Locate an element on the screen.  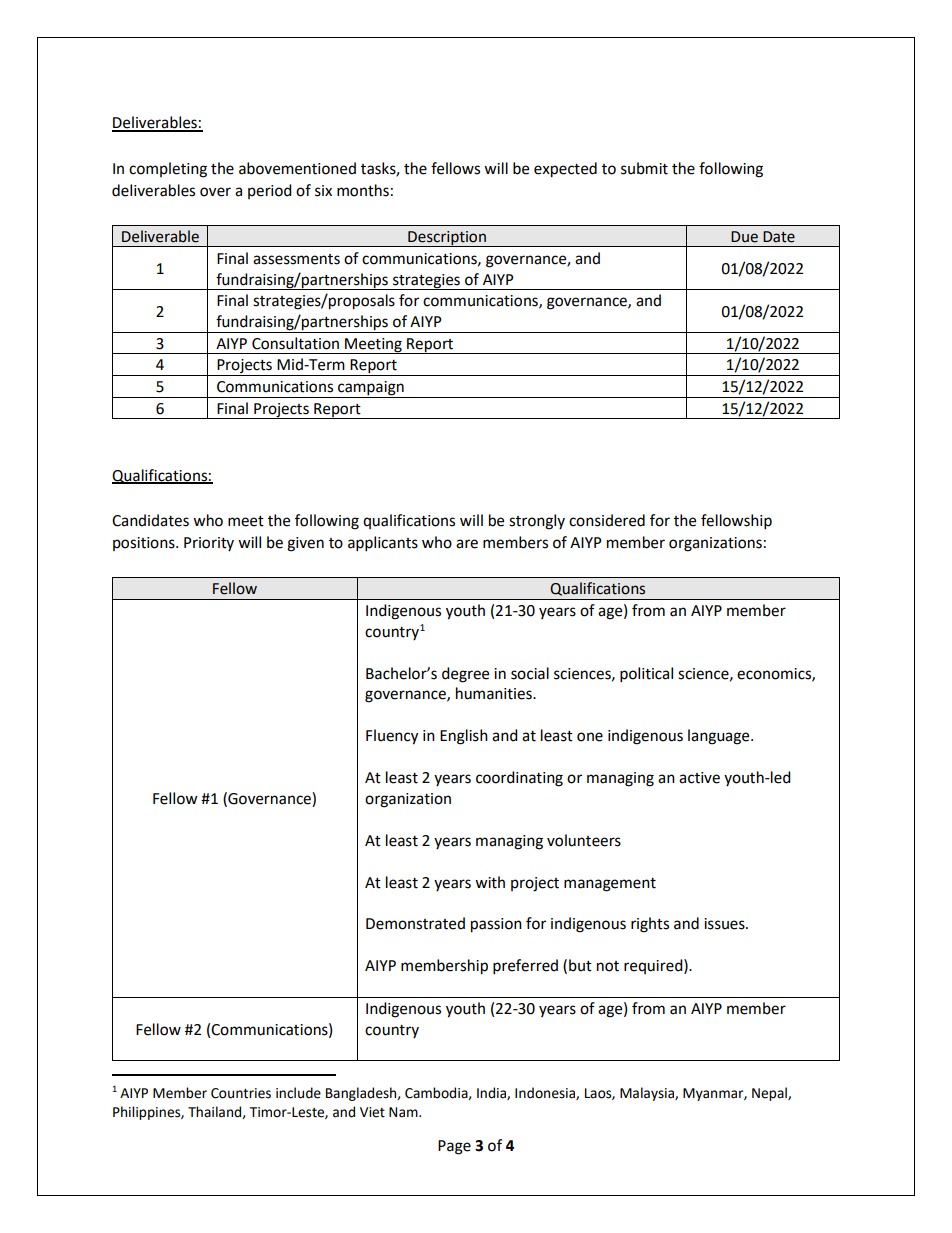
political is located at coordinates (646, 675).
